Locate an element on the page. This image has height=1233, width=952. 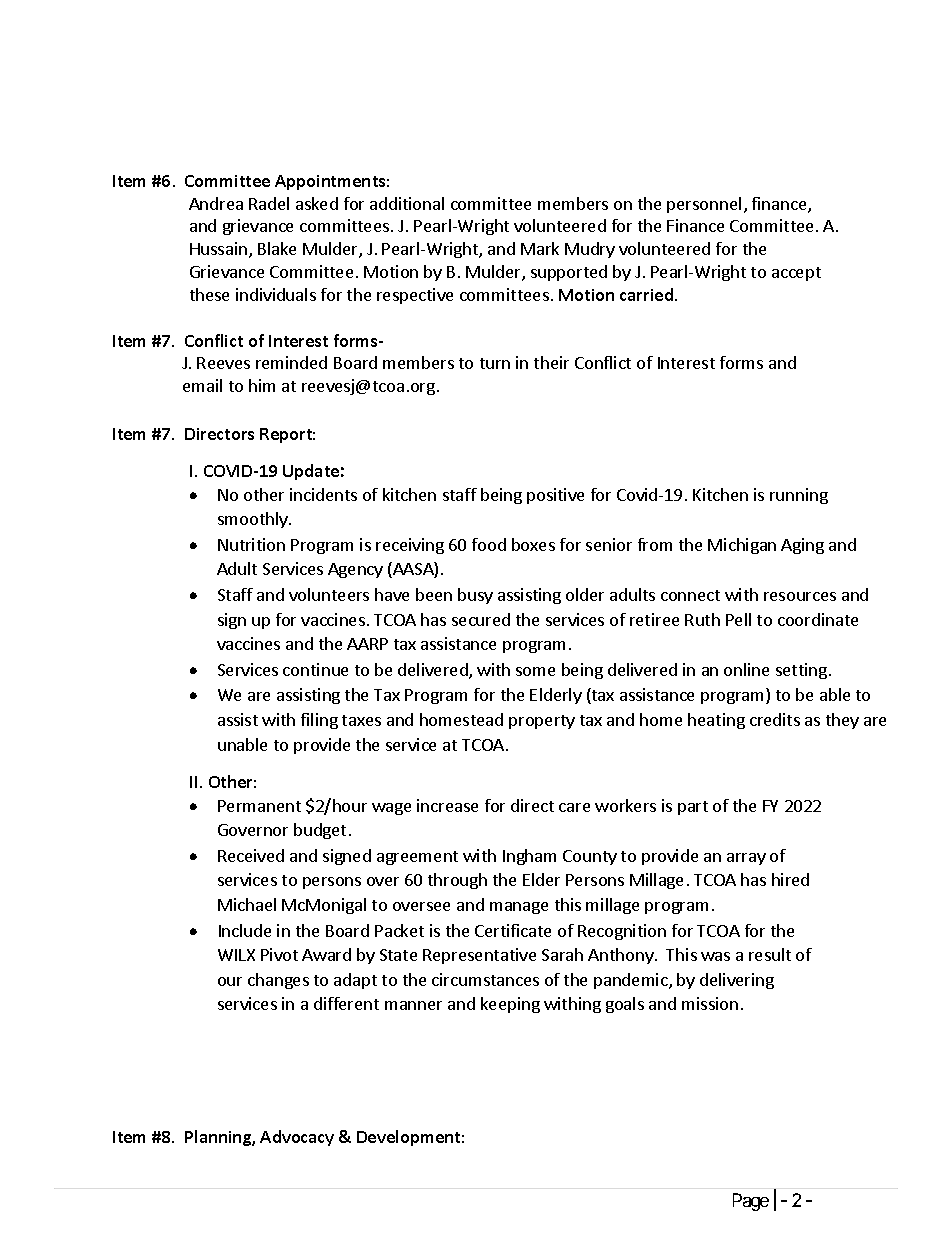
credits is located at coordinates (775, 719).
